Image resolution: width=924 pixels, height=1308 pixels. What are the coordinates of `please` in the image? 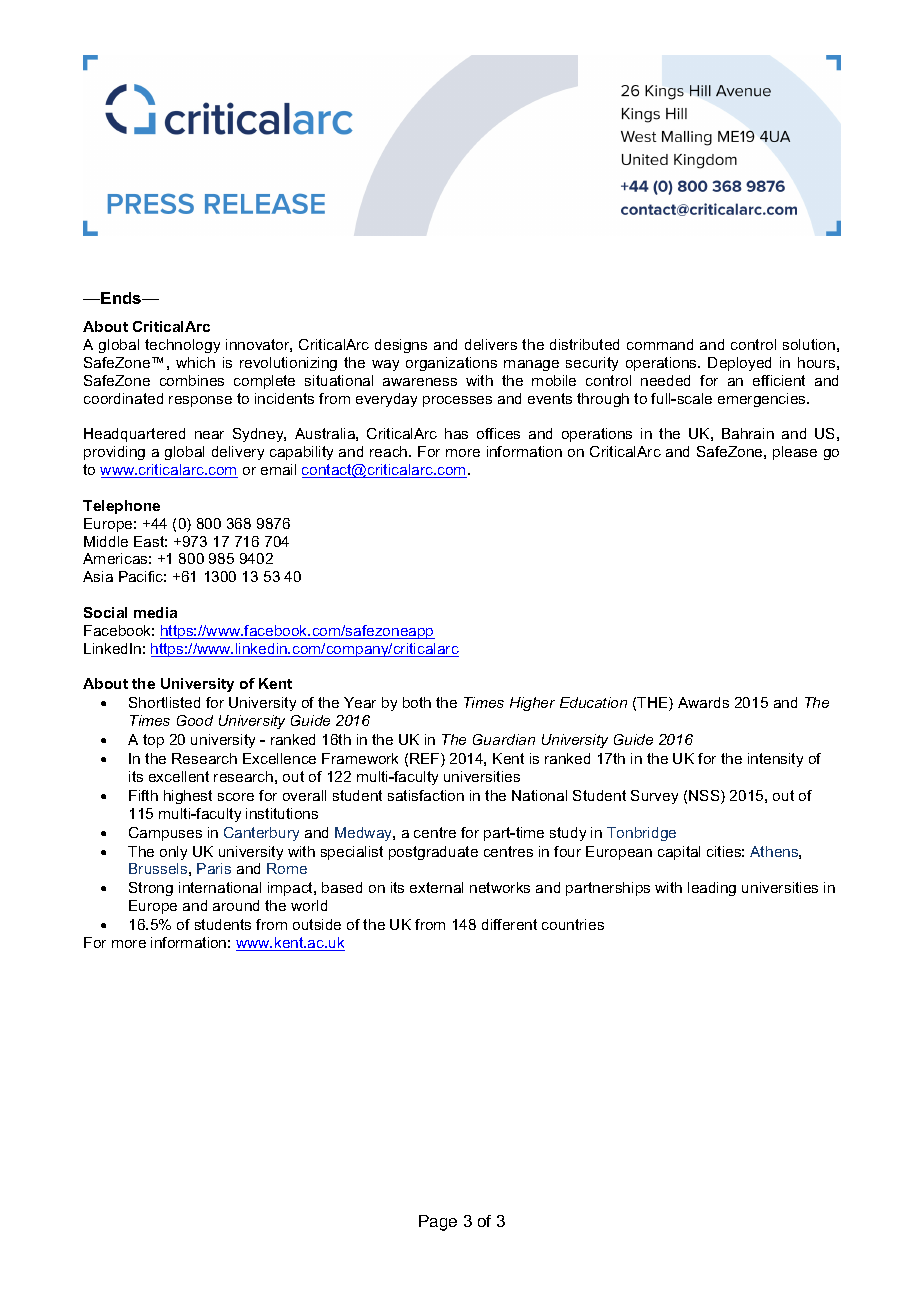 It's located at (795, 453).
